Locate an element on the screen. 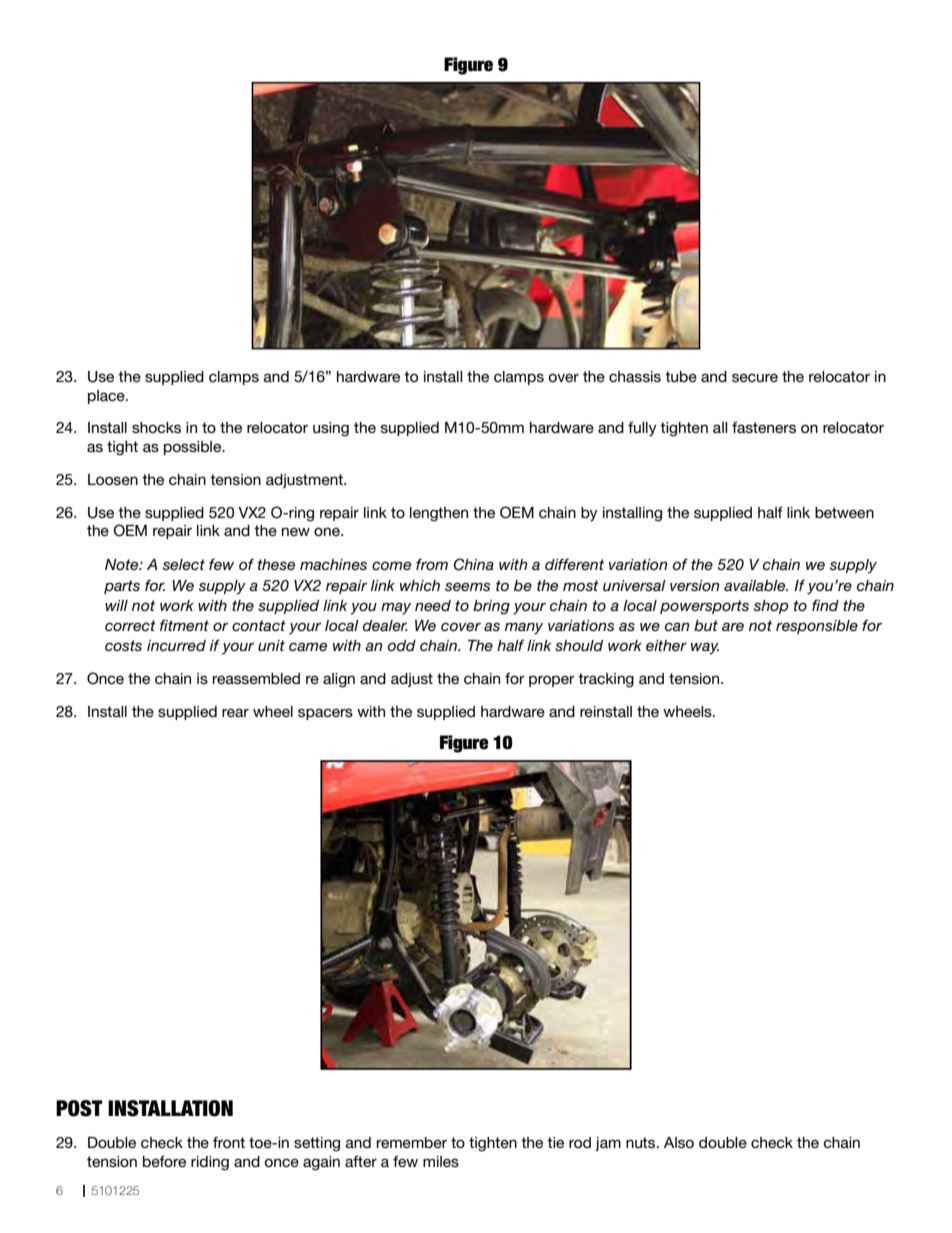 This screenshot has width=952, height=1233. rear is located at coordinates (235, 712).
